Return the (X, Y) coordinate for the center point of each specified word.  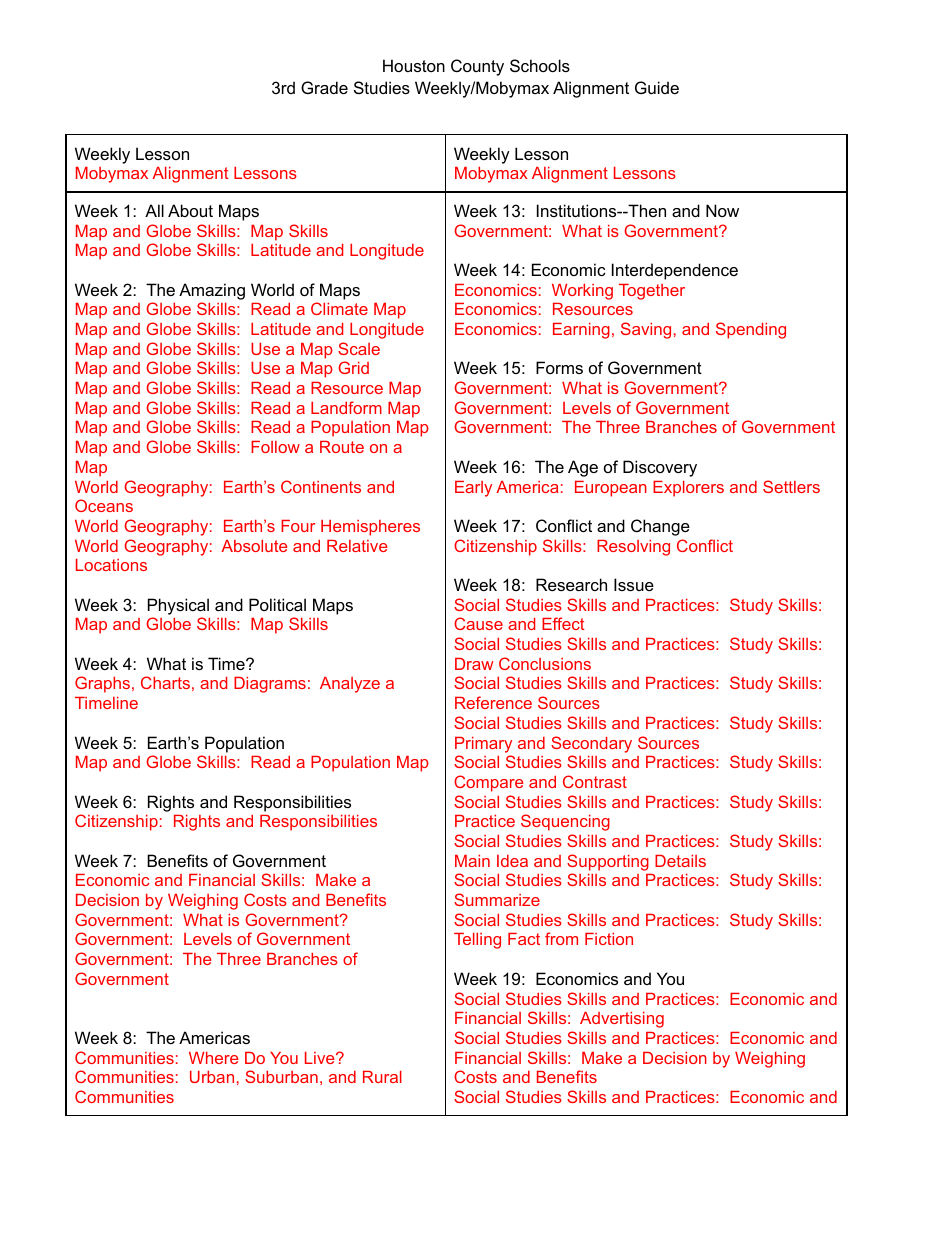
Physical (178, 606)
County (477, 67)
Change (660, 527)
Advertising (622, 1020)
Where (213, 1058)
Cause (478, 623)
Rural (382, 1077)
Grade (324, 87)
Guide (657, 87)
